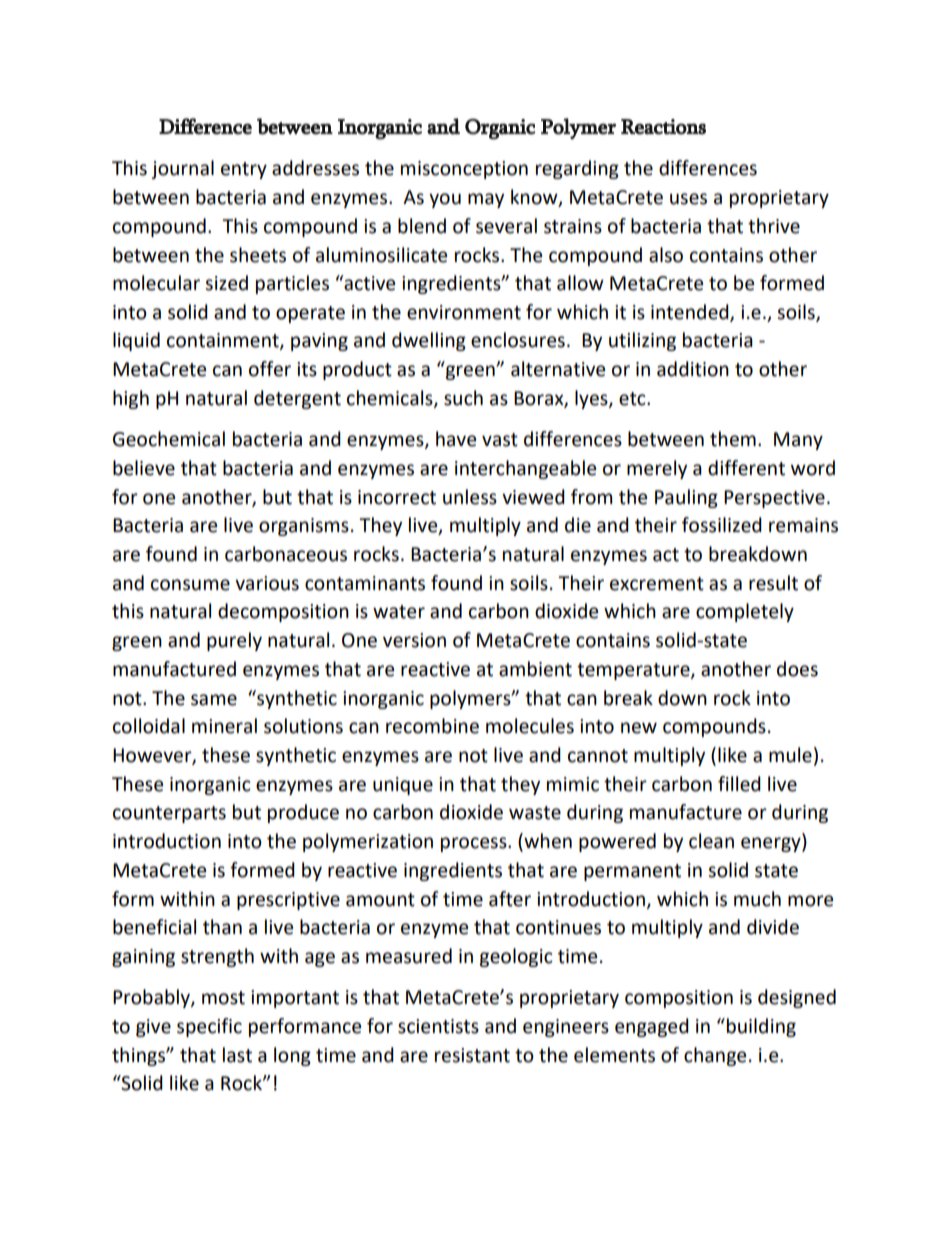 This image has height=1233, width=952. What do you see at coordinates (209, 1027) in the image?
I see `specific` at bounding box center [209, 1027].
